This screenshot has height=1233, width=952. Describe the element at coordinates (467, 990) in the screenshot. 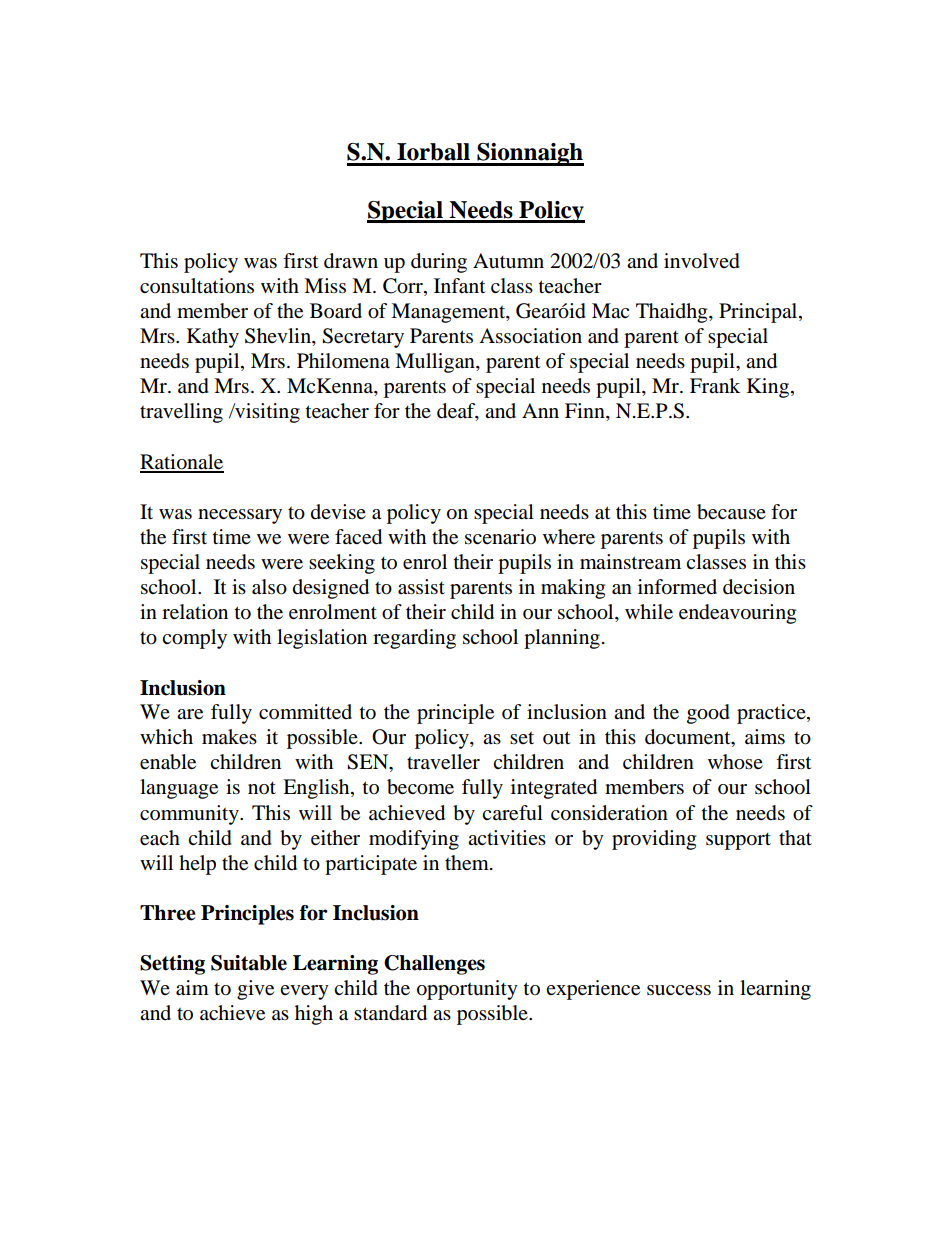

I see `opportunity` at that location.
